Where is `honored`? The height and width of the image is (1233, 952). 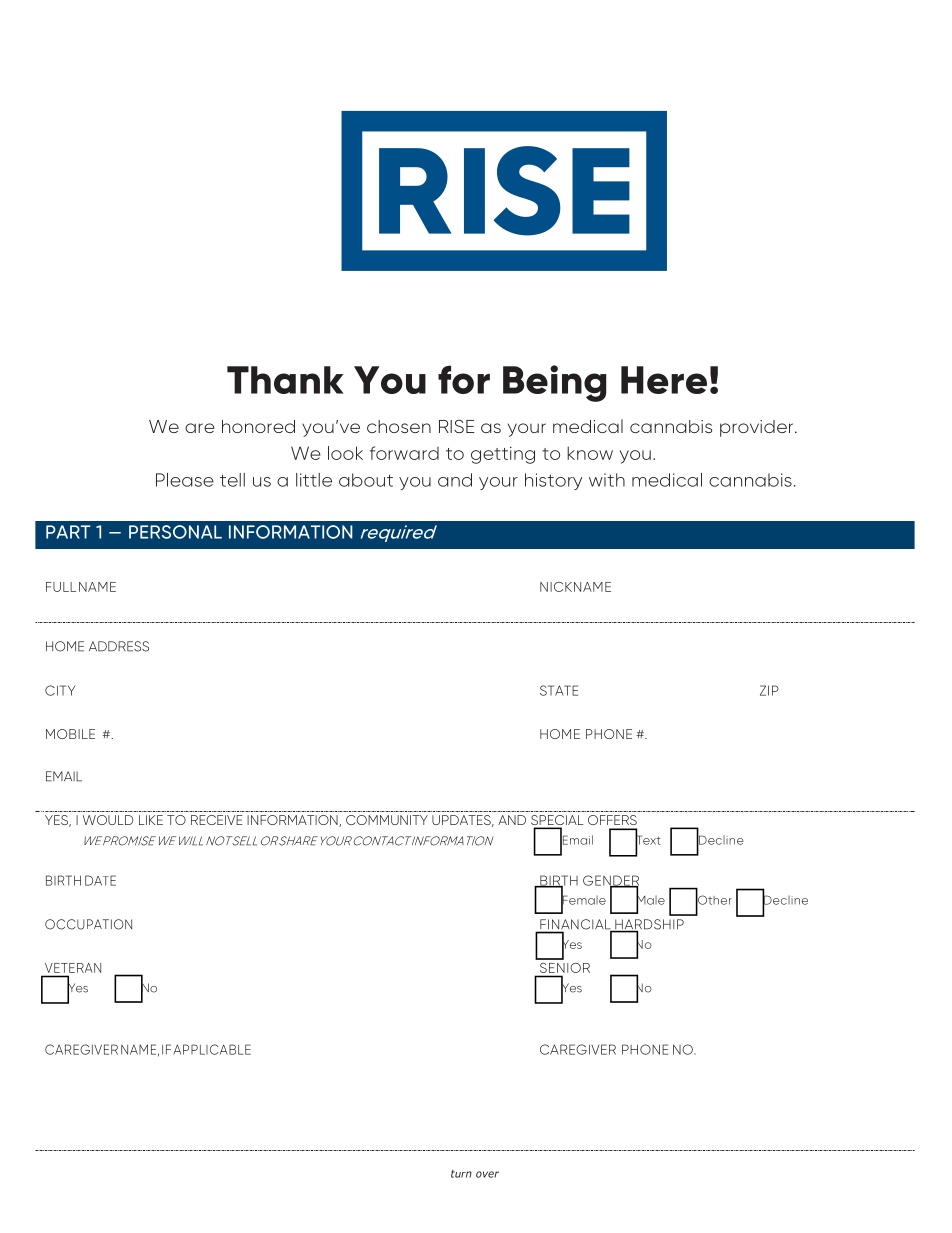 honored is located at coordinates (258, 426).
